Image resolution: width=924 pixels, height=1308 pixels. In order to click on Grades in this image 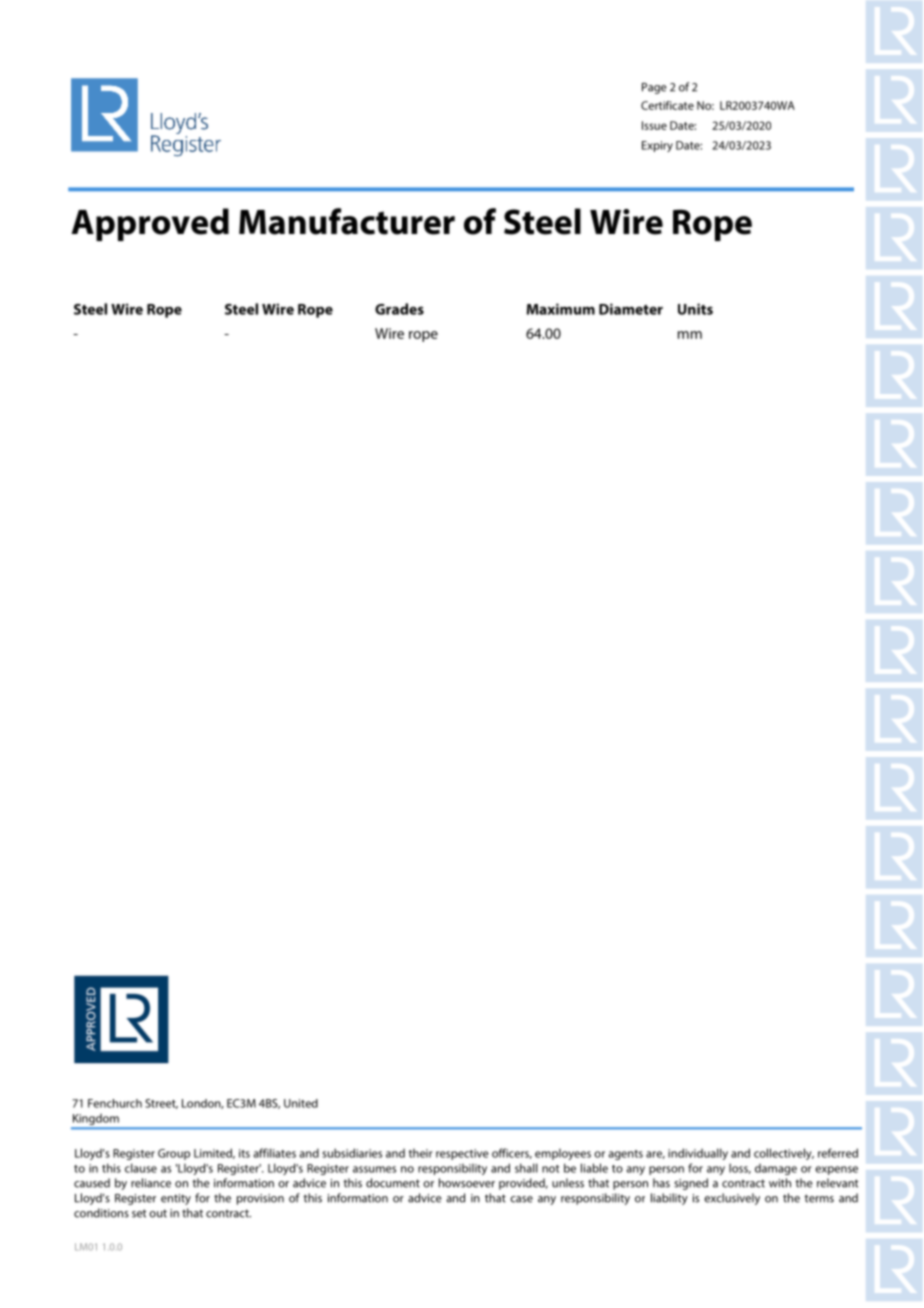, I will do `click(399, 309)`.
